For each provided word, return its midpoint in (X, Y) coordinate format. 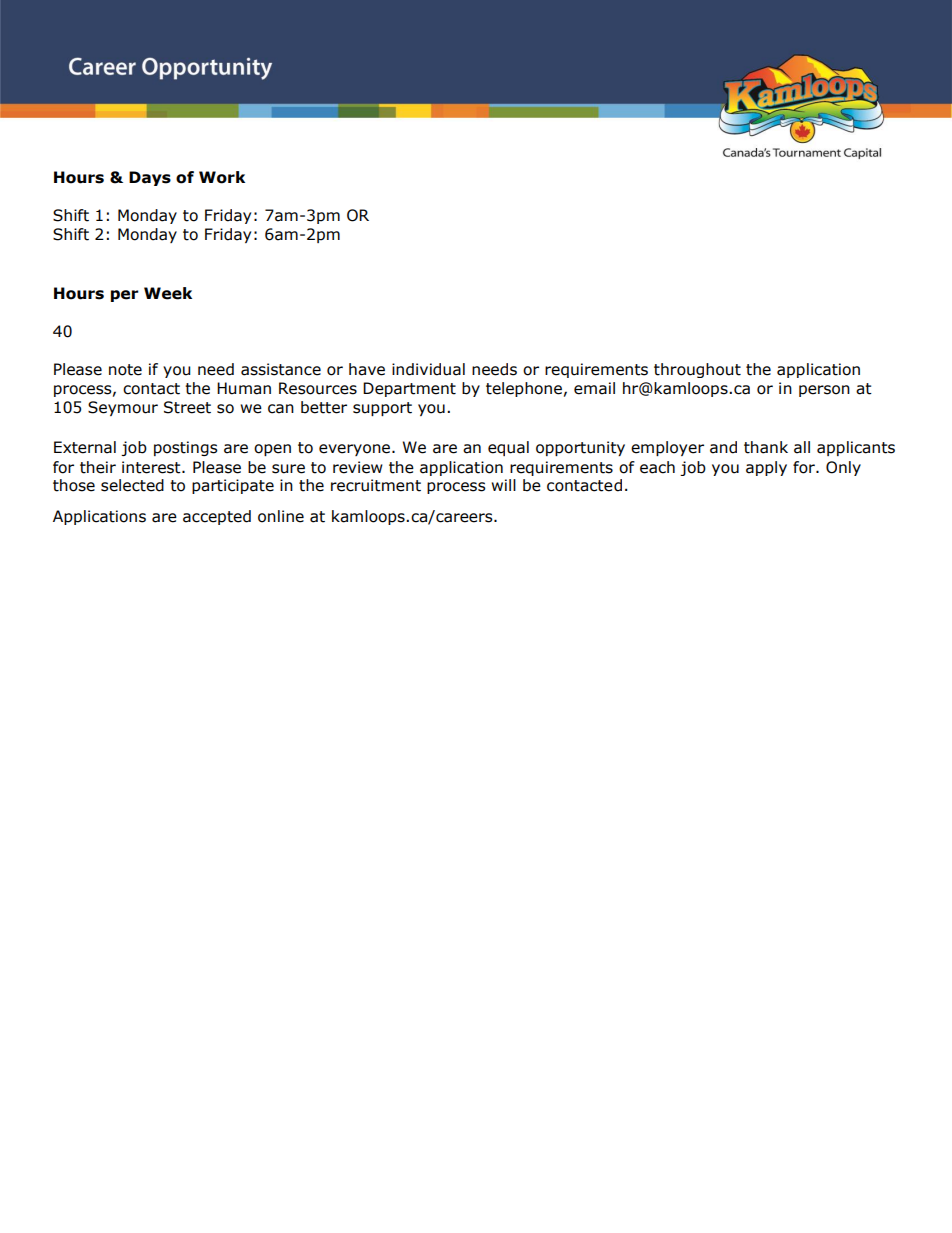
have (367, 369)
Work (222, 177)
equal (508, 448)
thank (766, 447)
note (125, 370)
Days (150, 178)
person (824, 391)
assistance (281, 369)
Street (187, 407)
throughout (697, 370)
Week (168, 293)
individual (428, 369)
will (503, 485)
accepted (217, 517)
